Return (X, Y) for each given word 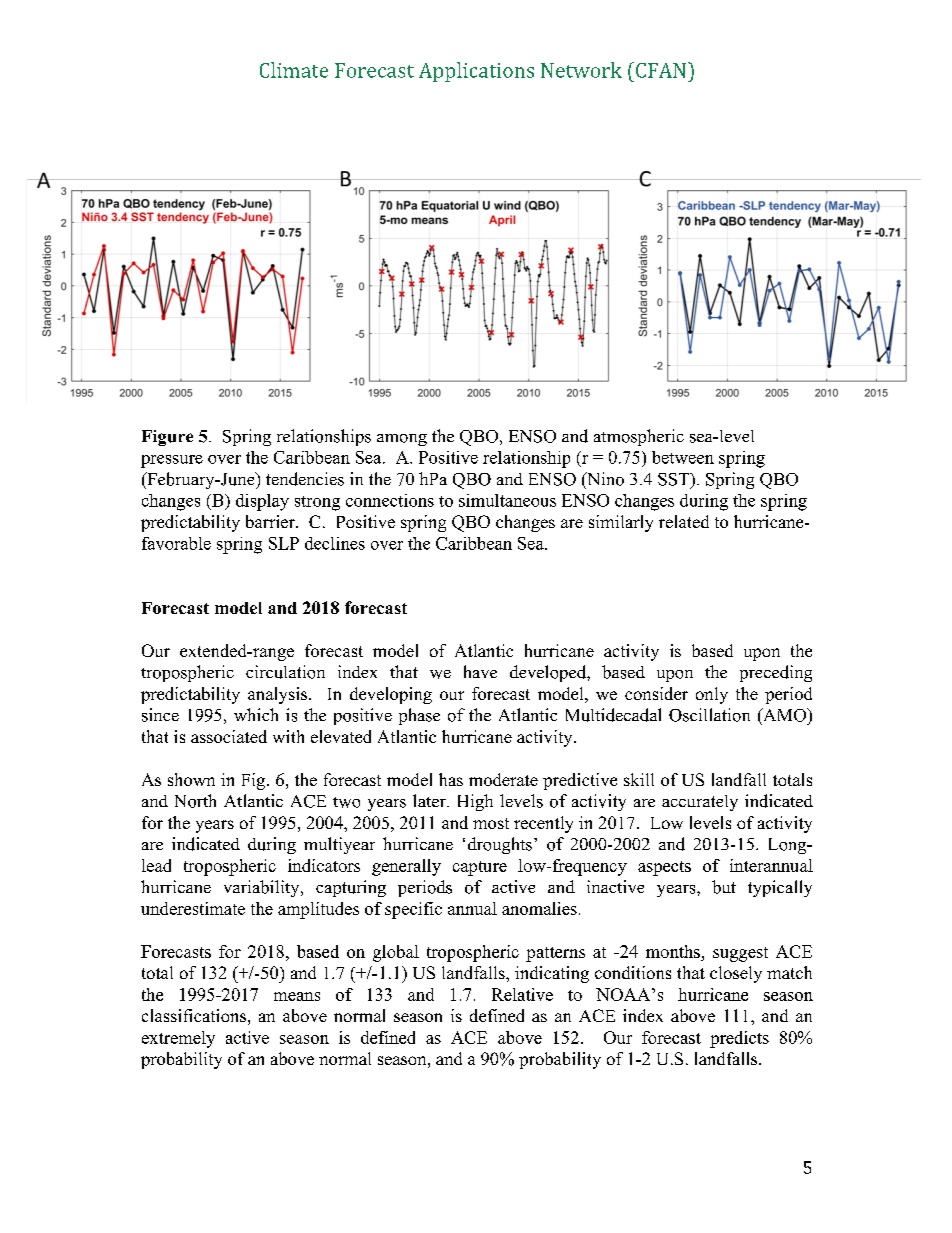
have (480, 671)
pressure (172, 461)
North (195, 801)
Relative (522, 994)
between (683, 457)
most (491, 823)
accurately (700, 803)
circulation (285, 672)
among (402, 440)
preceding (776, 673)
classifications (194, 1015)
